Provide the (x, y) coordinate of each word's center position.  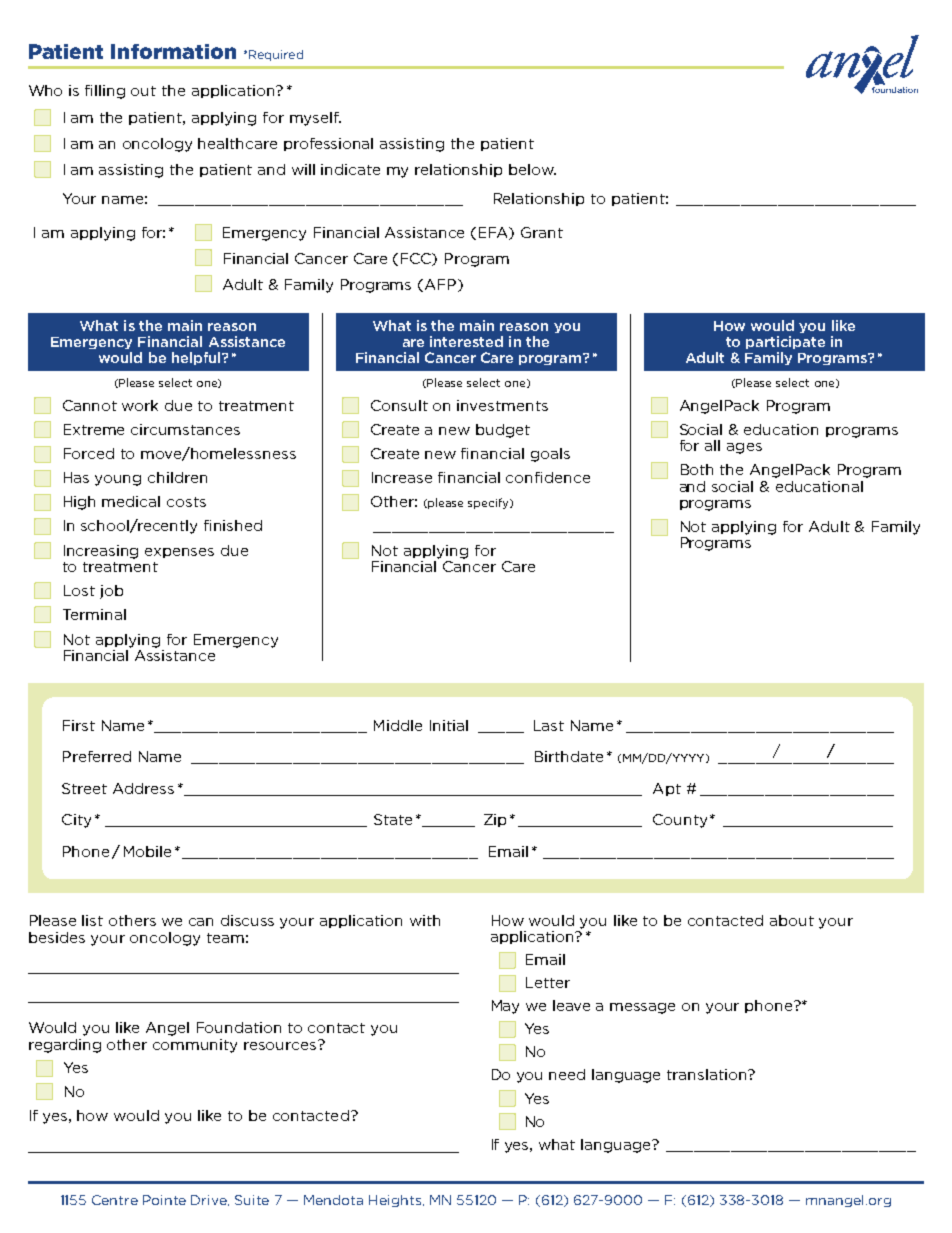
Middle (398, 725)
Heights (395, 1201)
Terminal (94, 614)
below (532, 169)
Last (549, 725)
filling (105, 92)
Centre (115, 1200)
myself (315, 119)
